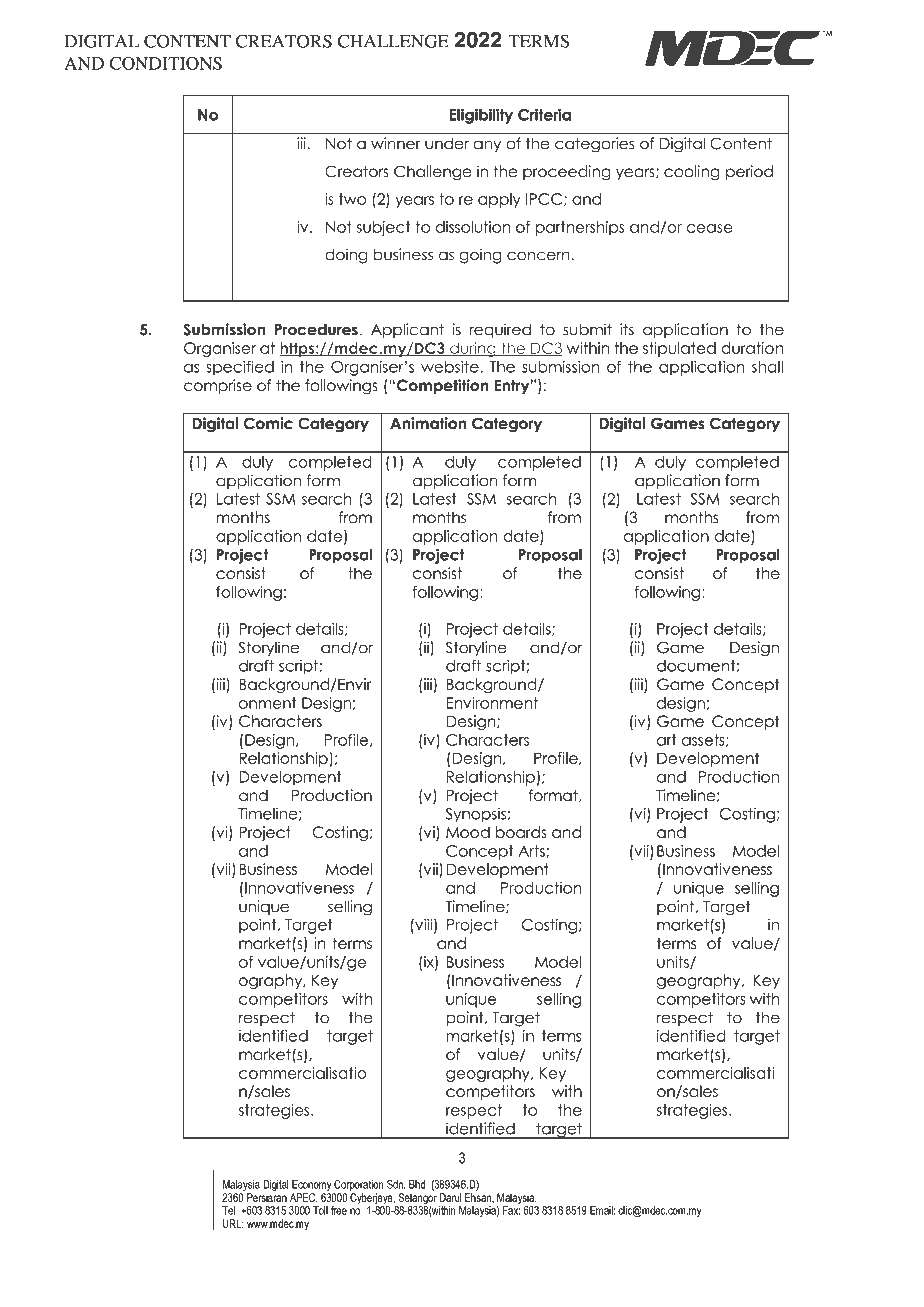 The image size is (924, 1307). Describe the element at coordinates (240, 368) in the document. I see `specified` at that location.
